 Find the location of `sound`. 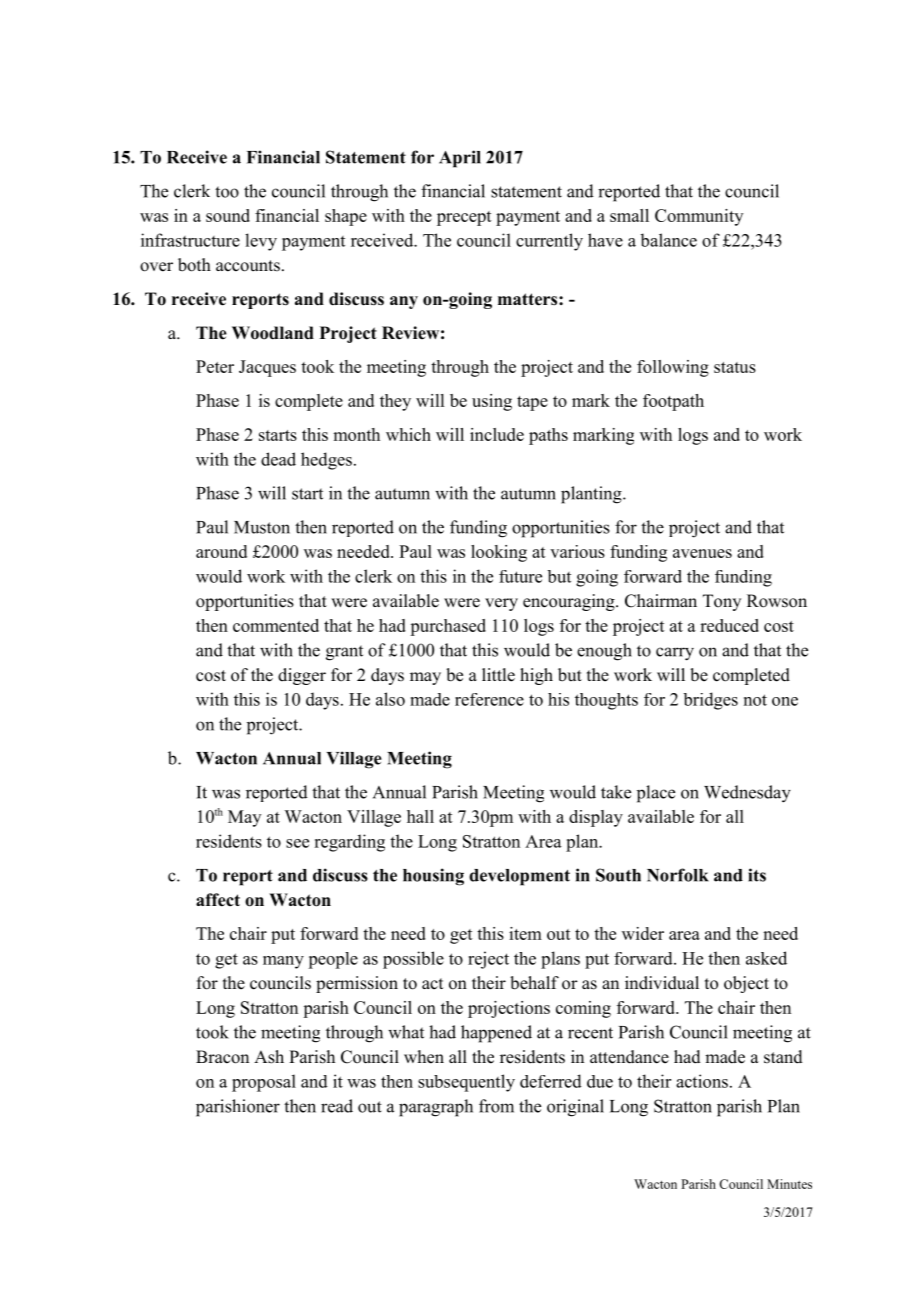

sound is located at coordinates (228, 215).
